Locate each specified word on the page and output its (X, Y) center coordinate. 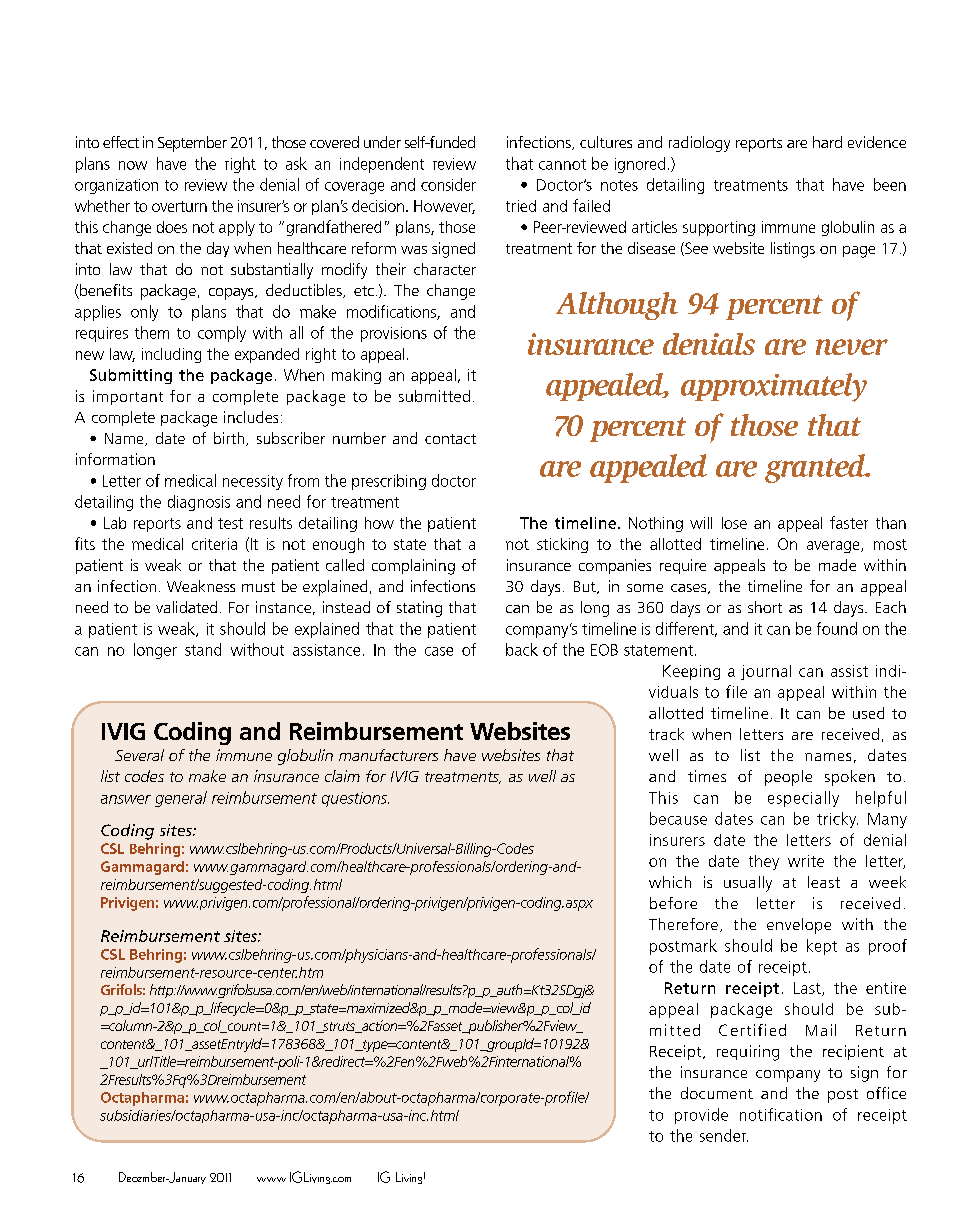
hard (827, 142)
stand (203, 649)
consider (448, 184)
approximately (774, 387)
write (806, 861)
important (128, 397)
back (522, 649)
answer (126, 799)
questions (355, 799)
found (837, 628)
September (192, 144)
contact (450, 439)
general (181, 799)
